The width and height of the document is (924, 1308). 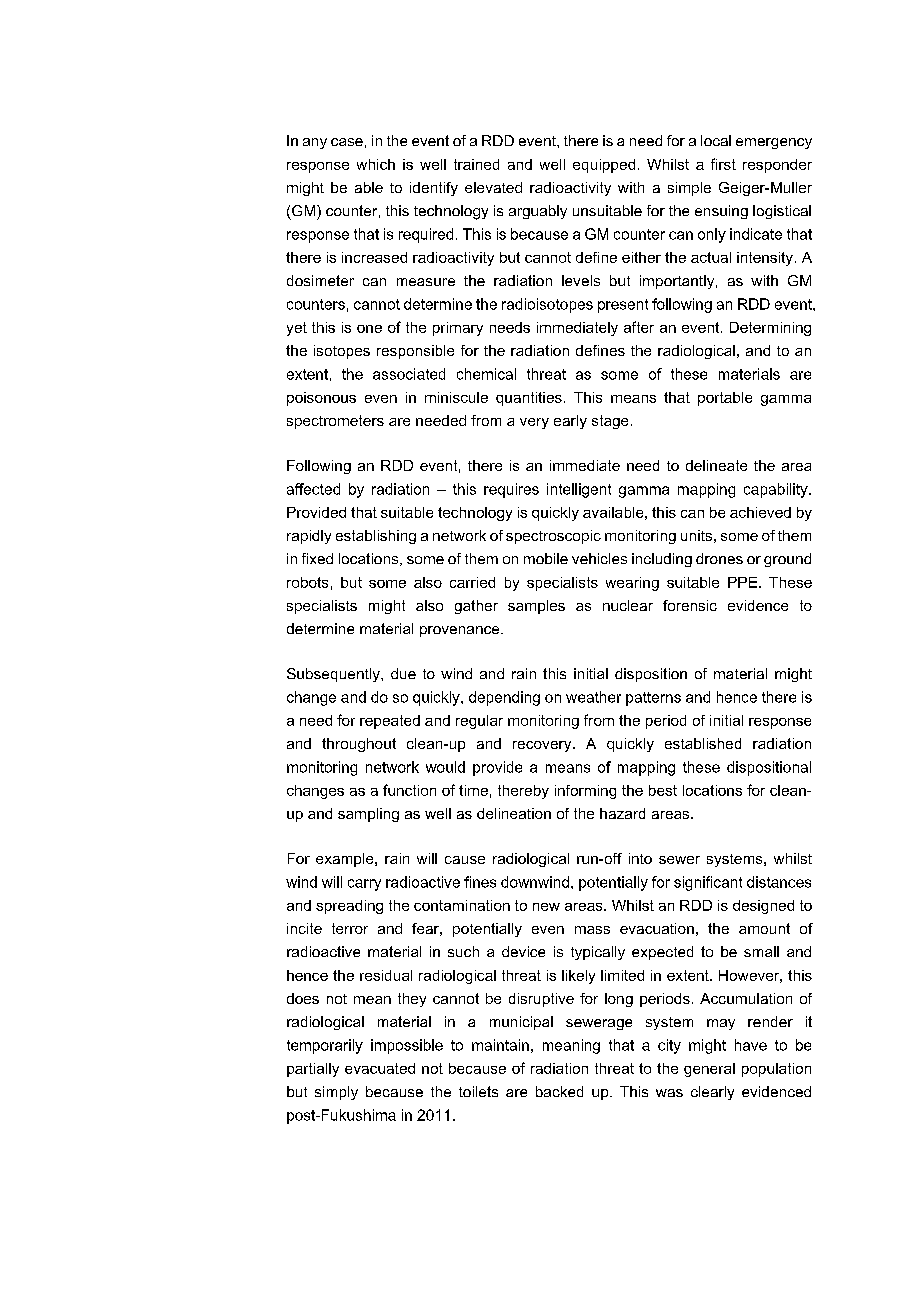 What do you see at coordinates (380, 1068) in the document?
I see `evacuated` at bounding box center [380, 1068].
